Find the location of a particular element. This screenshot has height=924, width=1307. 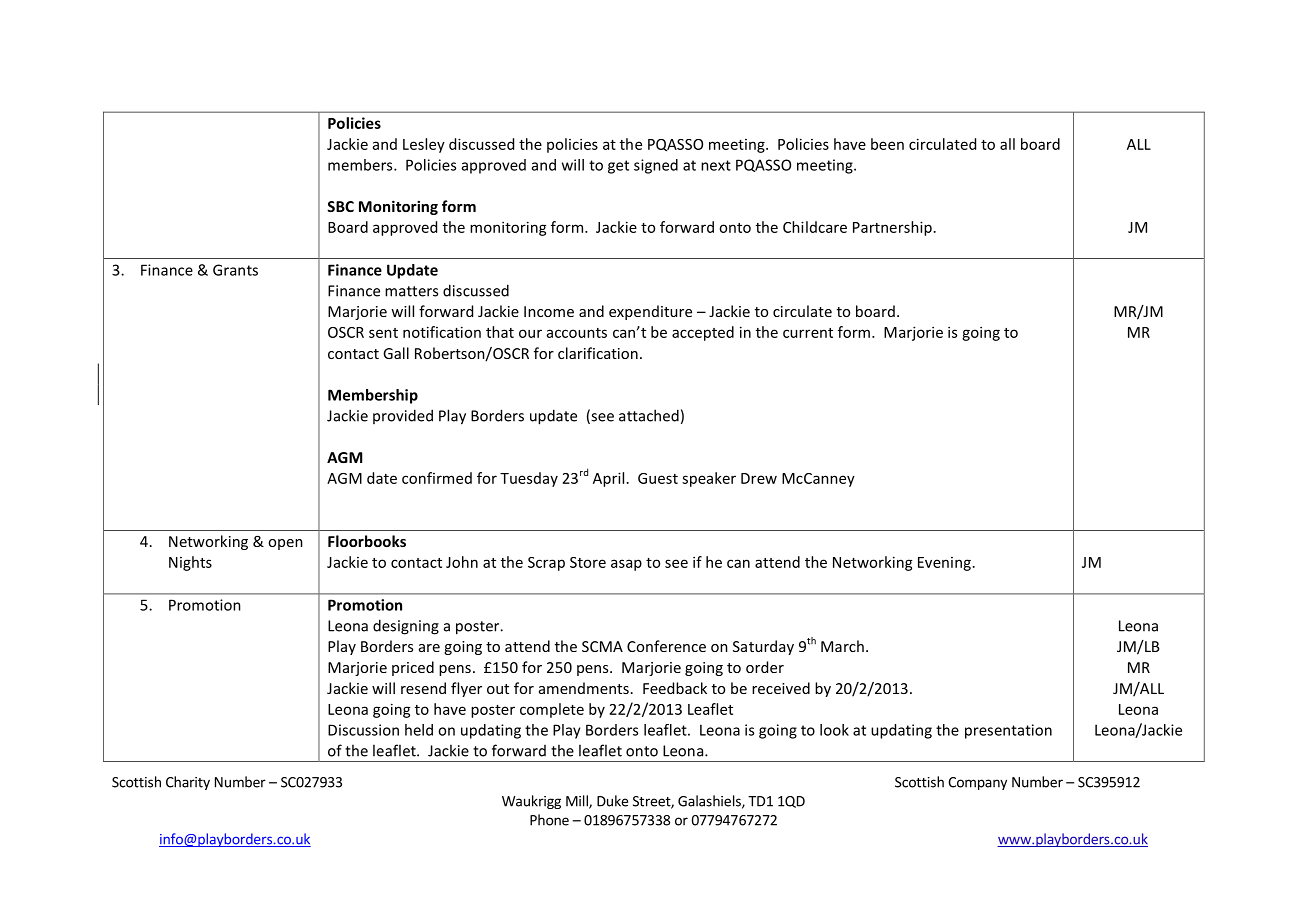

March is located at coordinates (842, 646).
